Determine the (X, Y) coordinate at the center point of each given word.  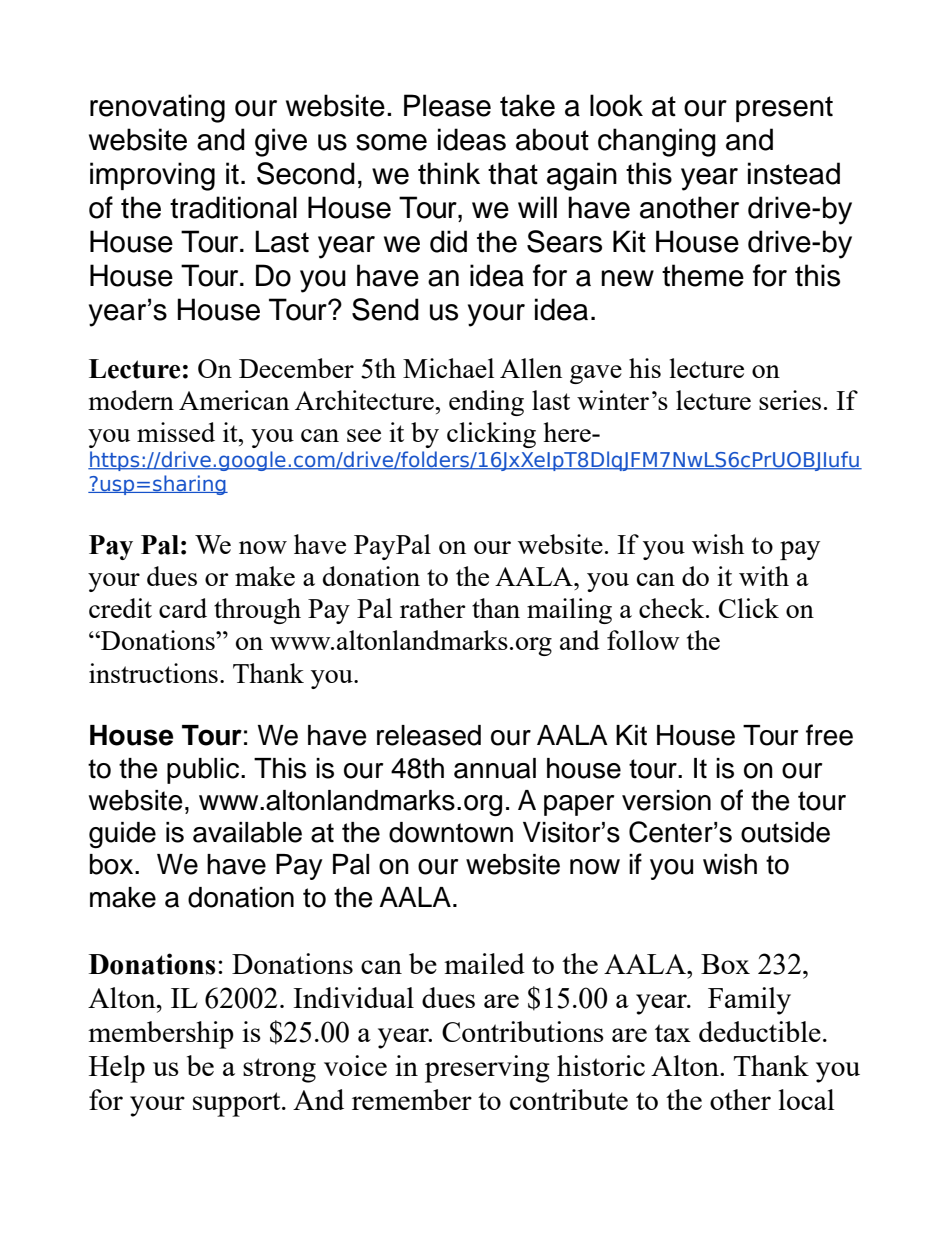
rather (433, 608)
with (764, 576)
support (238, 1104)
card (183, 608)
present (784, 109)
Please (447, 105)
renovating (157, 108)
